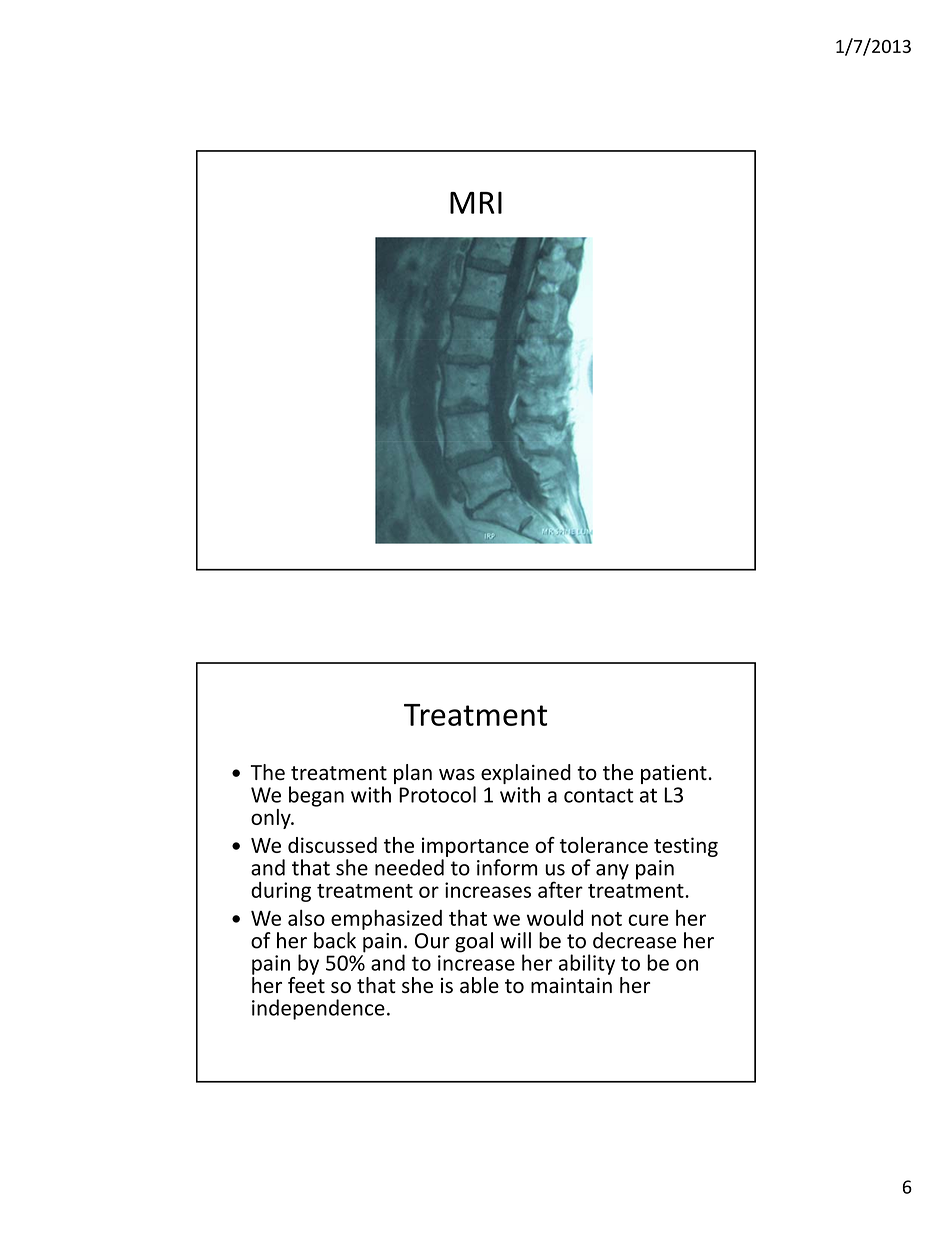 The image size is (952, 1233). I want to click on feet, so click(306, 983).
